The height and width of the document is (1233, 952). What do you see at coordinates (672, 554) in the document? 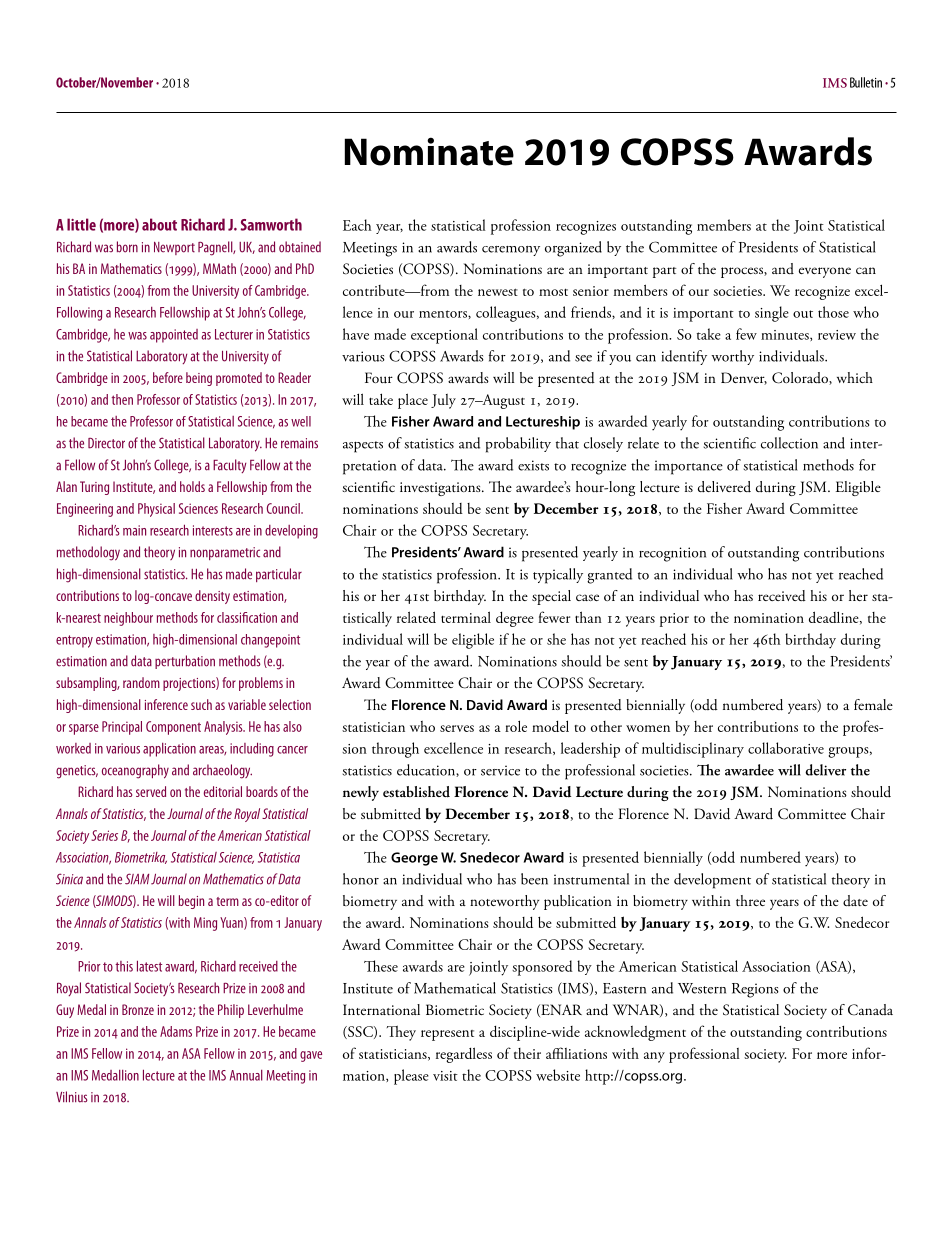
I see `recognition` at bounding box center [672, 554].
